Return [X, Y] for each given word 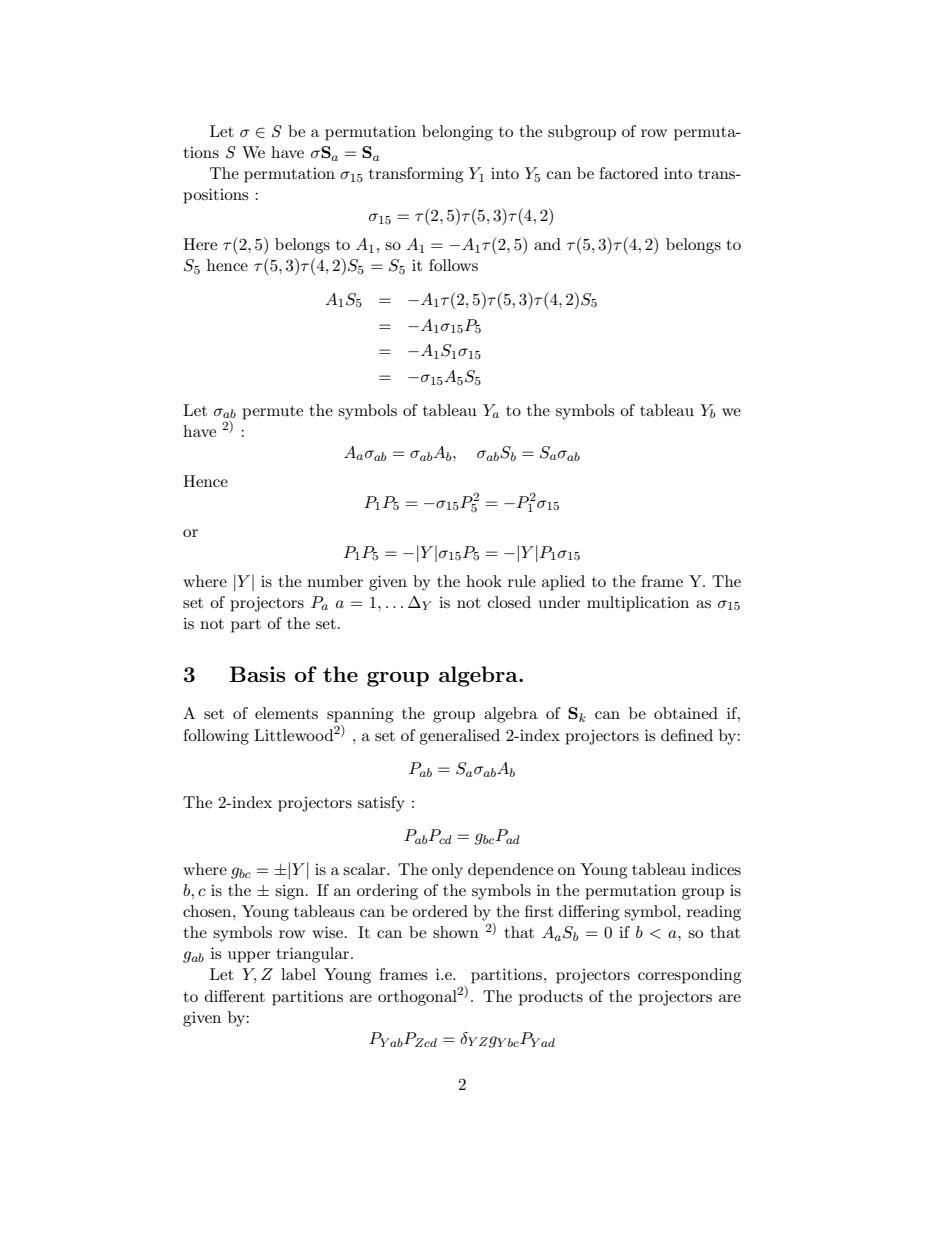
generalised [459, 737]
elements [286, 713]
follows [453, 265]
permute [272, 413]
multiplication [638, 604]
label [298, 974]
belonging [457, 133]
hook [484, 581]
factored [628, 173]
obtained [686, 713]
